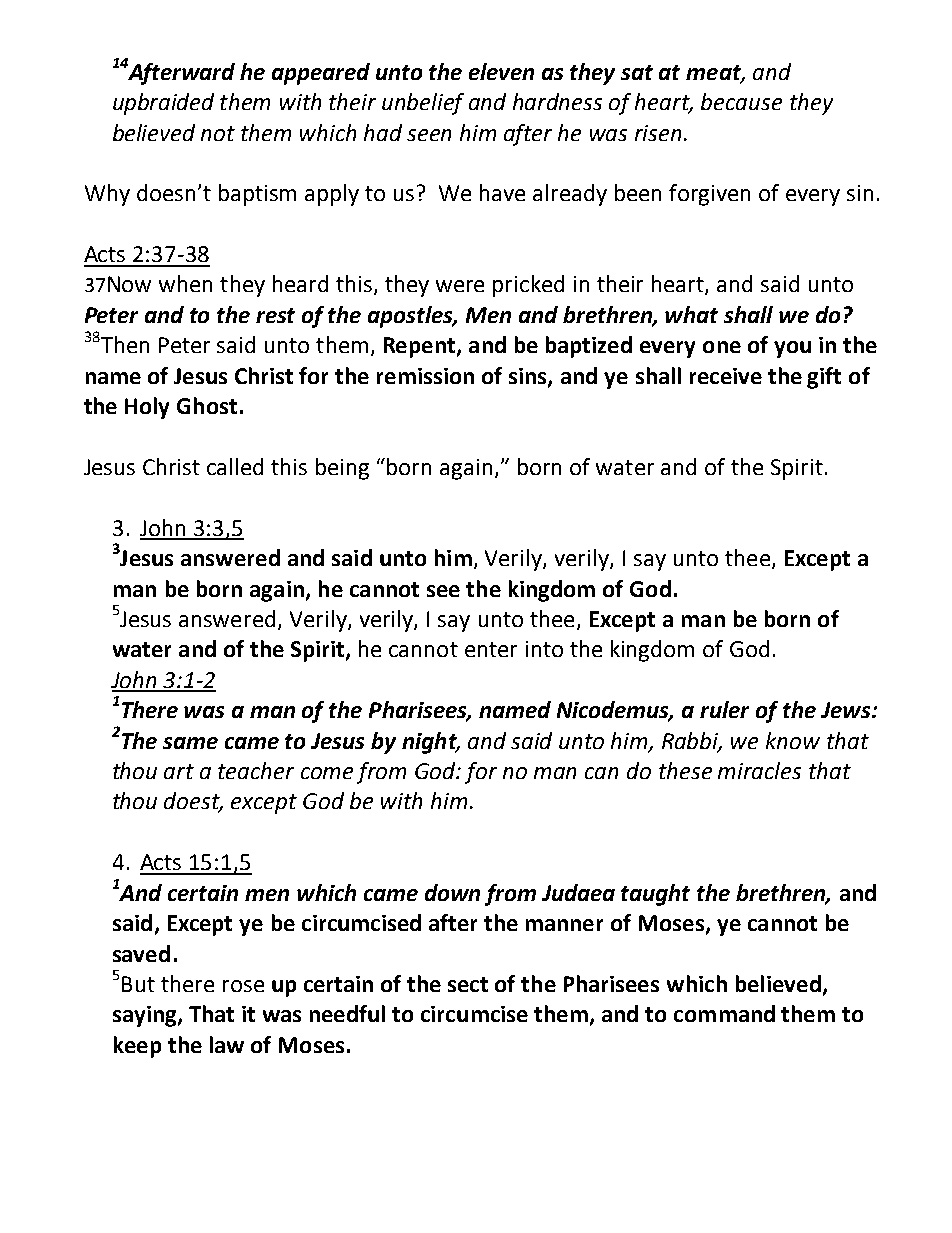  I want to click on ruler, so click(724, 709).
